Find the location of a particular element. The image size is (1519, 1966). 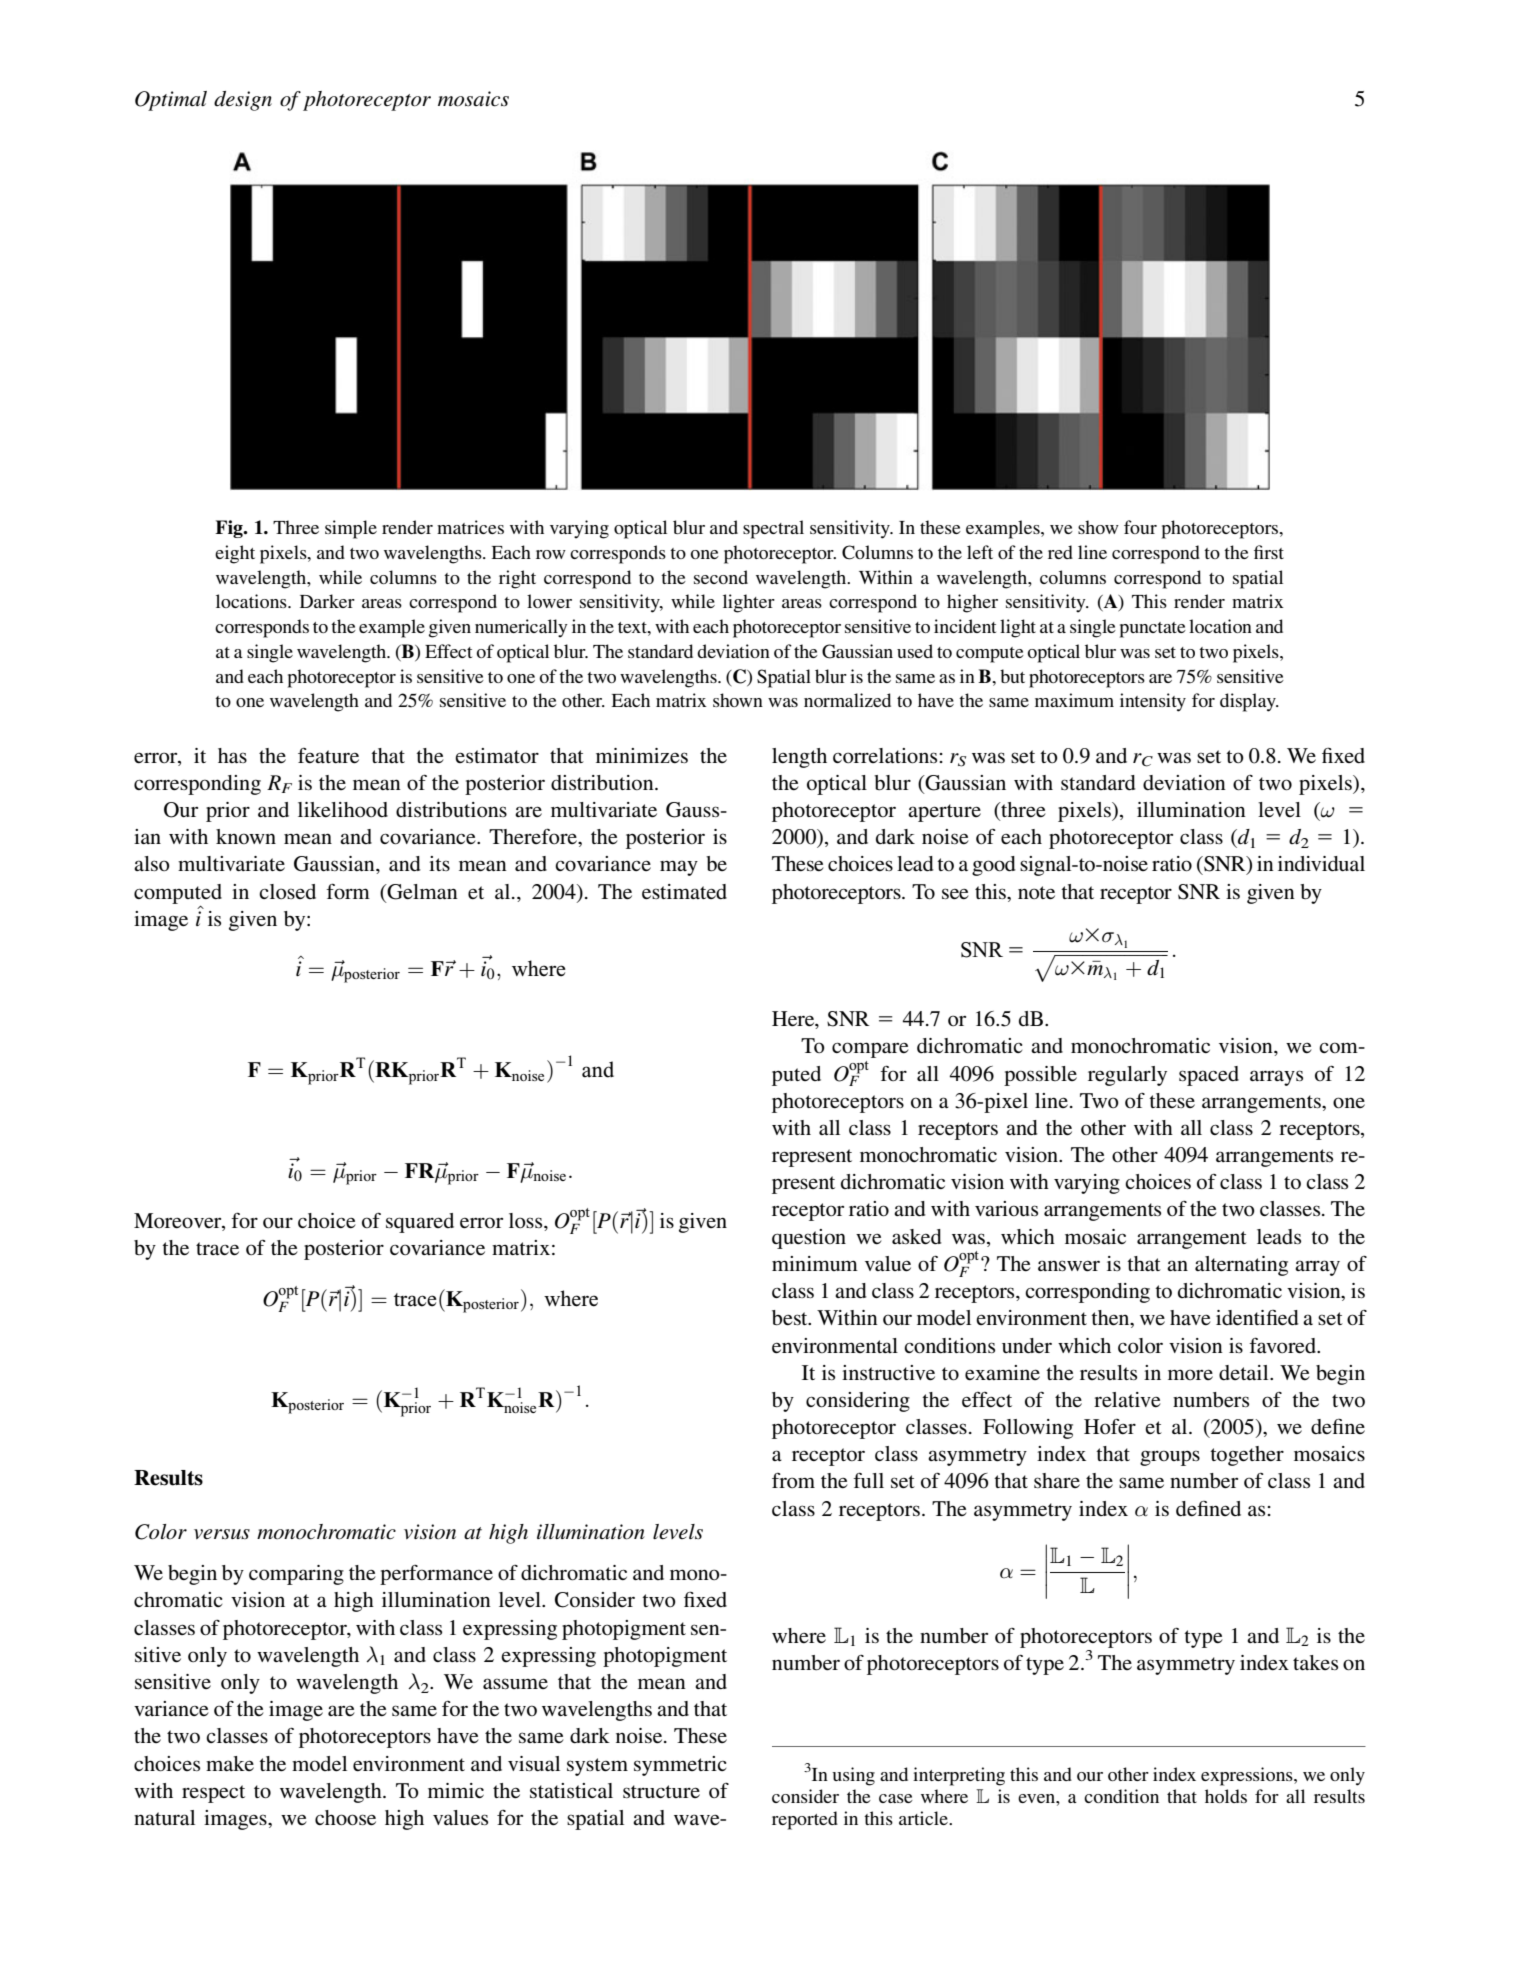

make is located at coordinates (230, 1763).
